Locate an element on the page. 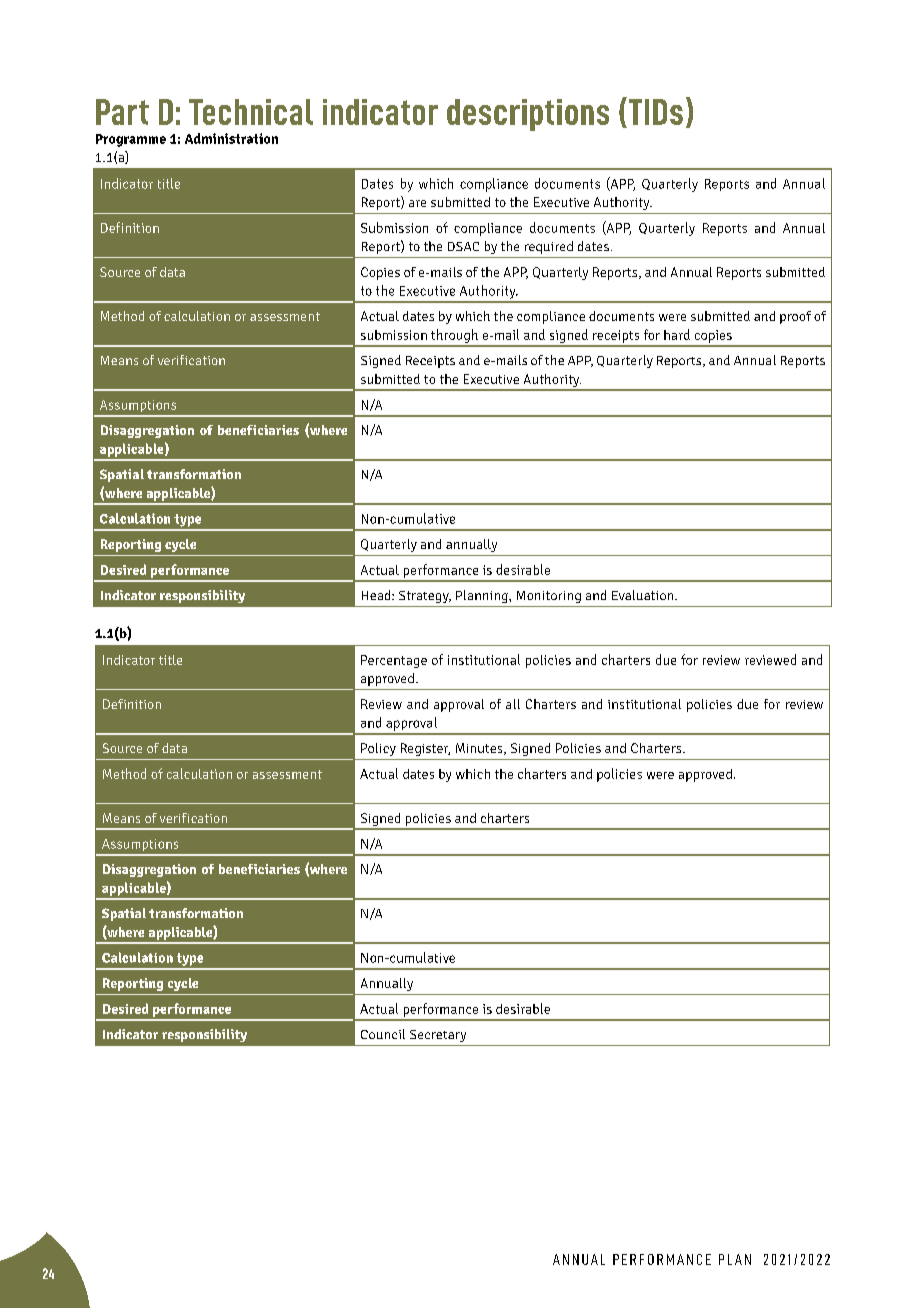 The width and height of the page is (924, 1308). are is located at coordinates (417, 203).
